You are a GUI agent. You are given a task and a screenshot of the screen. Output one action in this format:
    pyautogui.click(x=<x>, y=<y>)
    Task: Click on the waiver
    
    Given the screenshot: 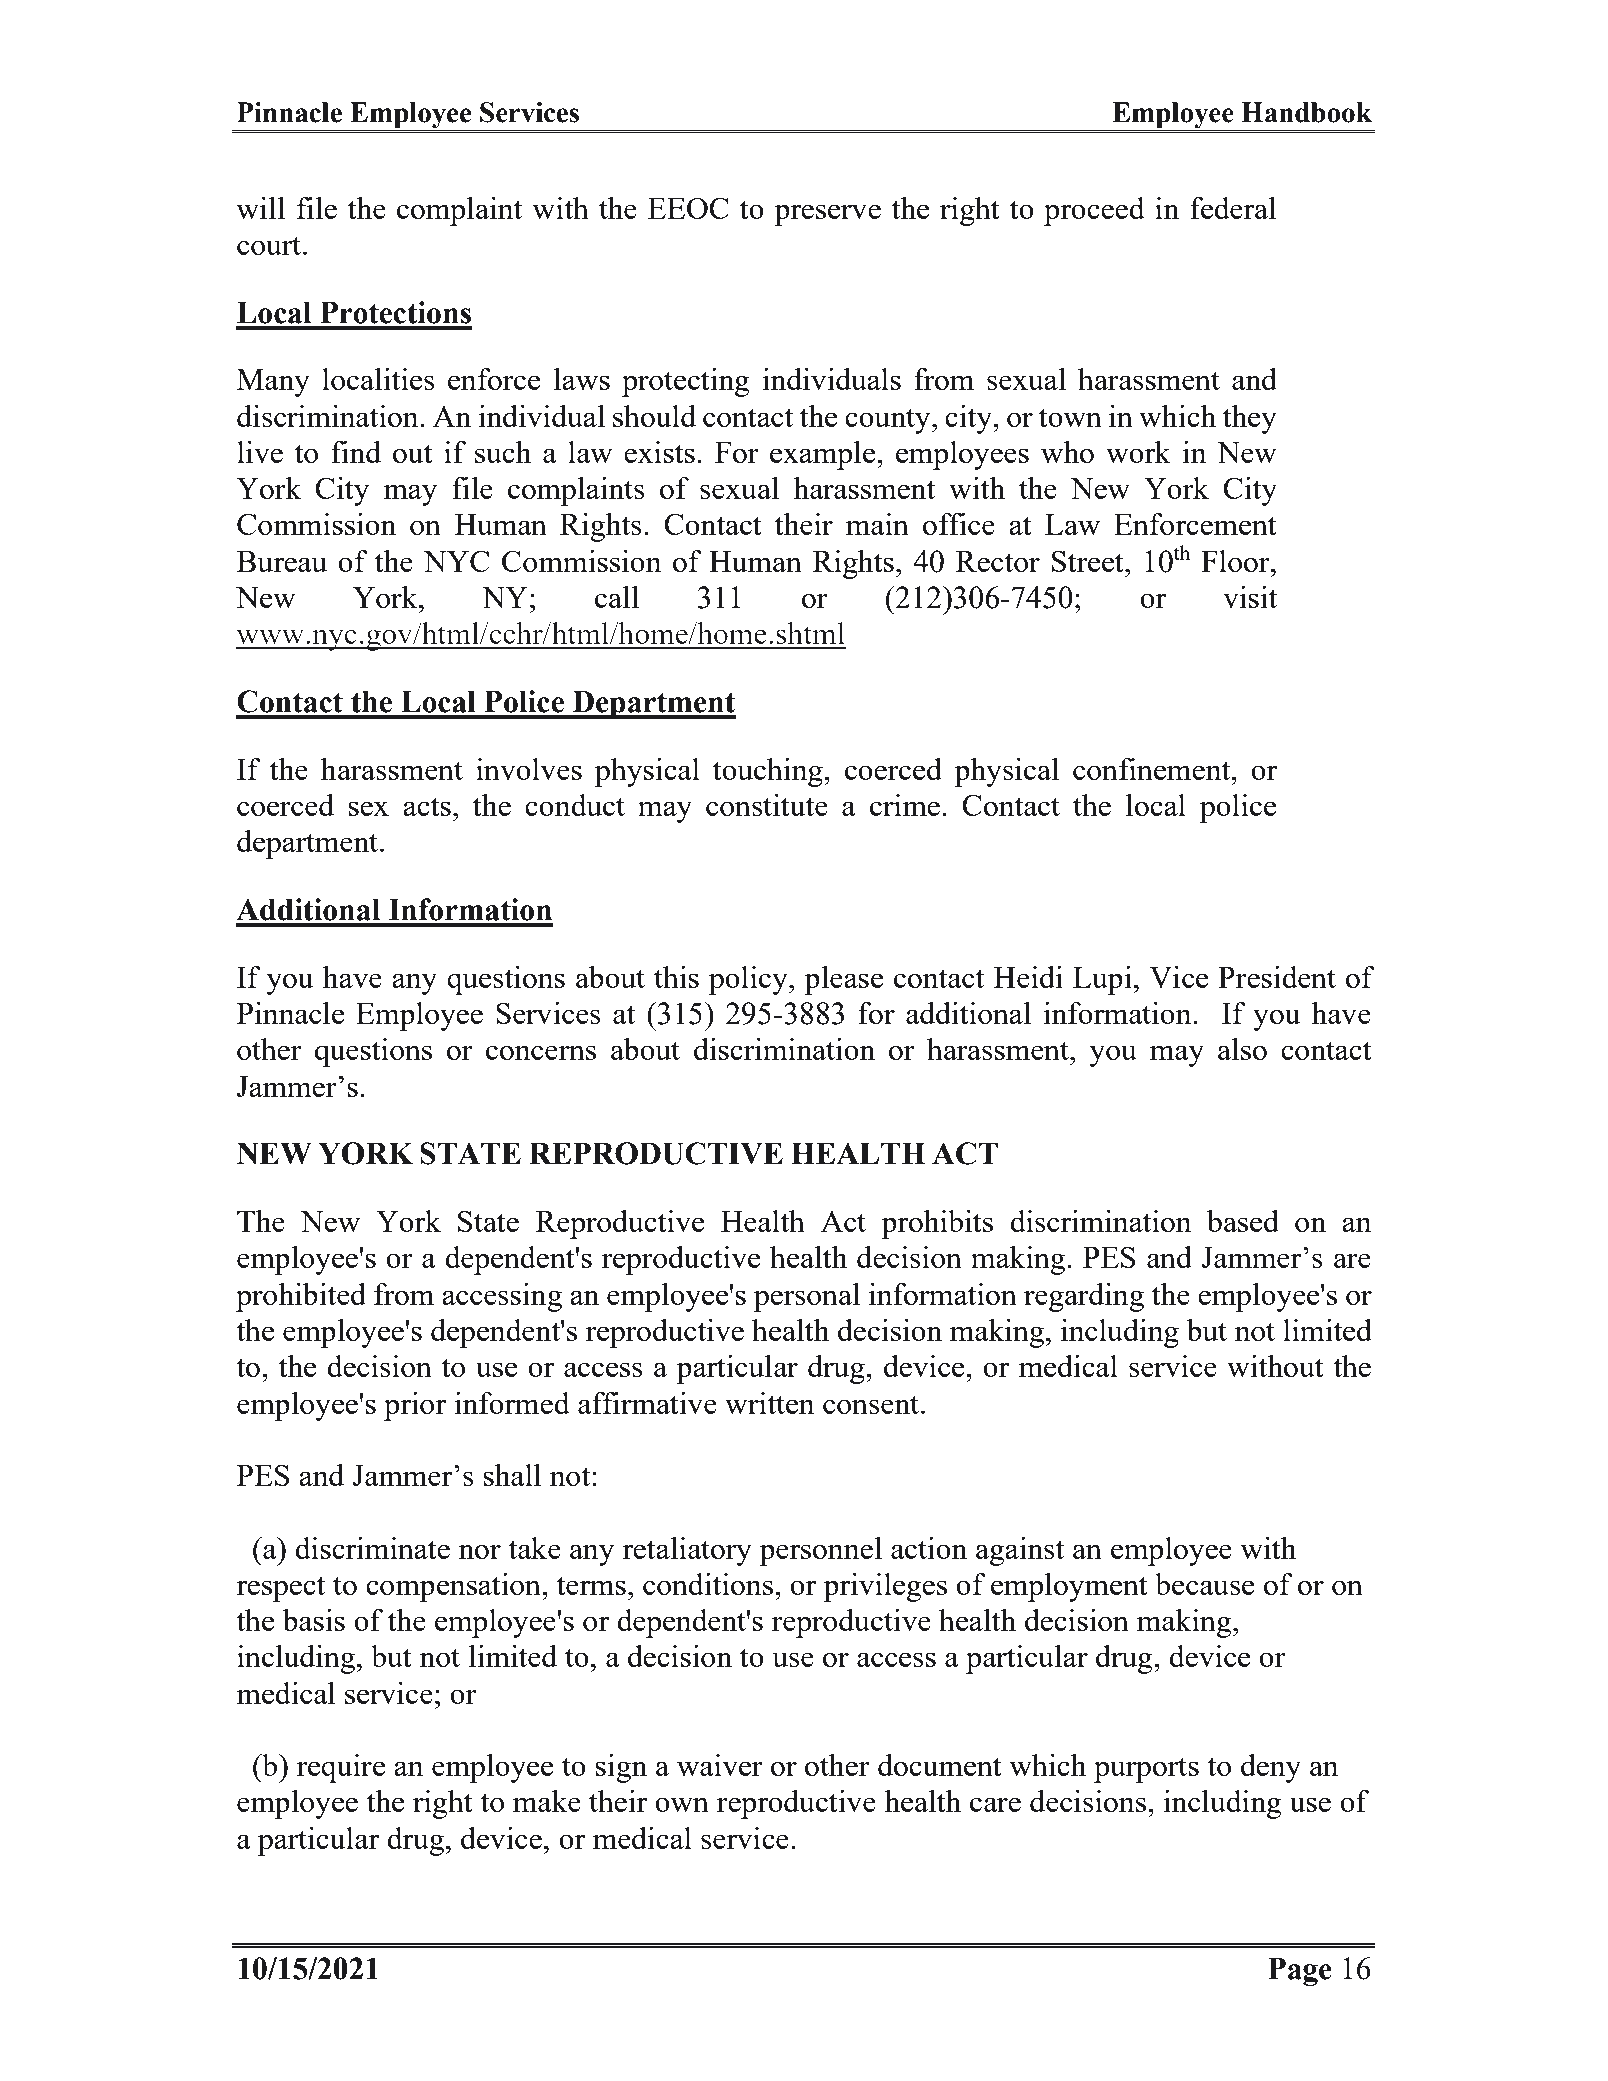 What is the action you would take?
    pyautogui.click(x=720, y=1765)
